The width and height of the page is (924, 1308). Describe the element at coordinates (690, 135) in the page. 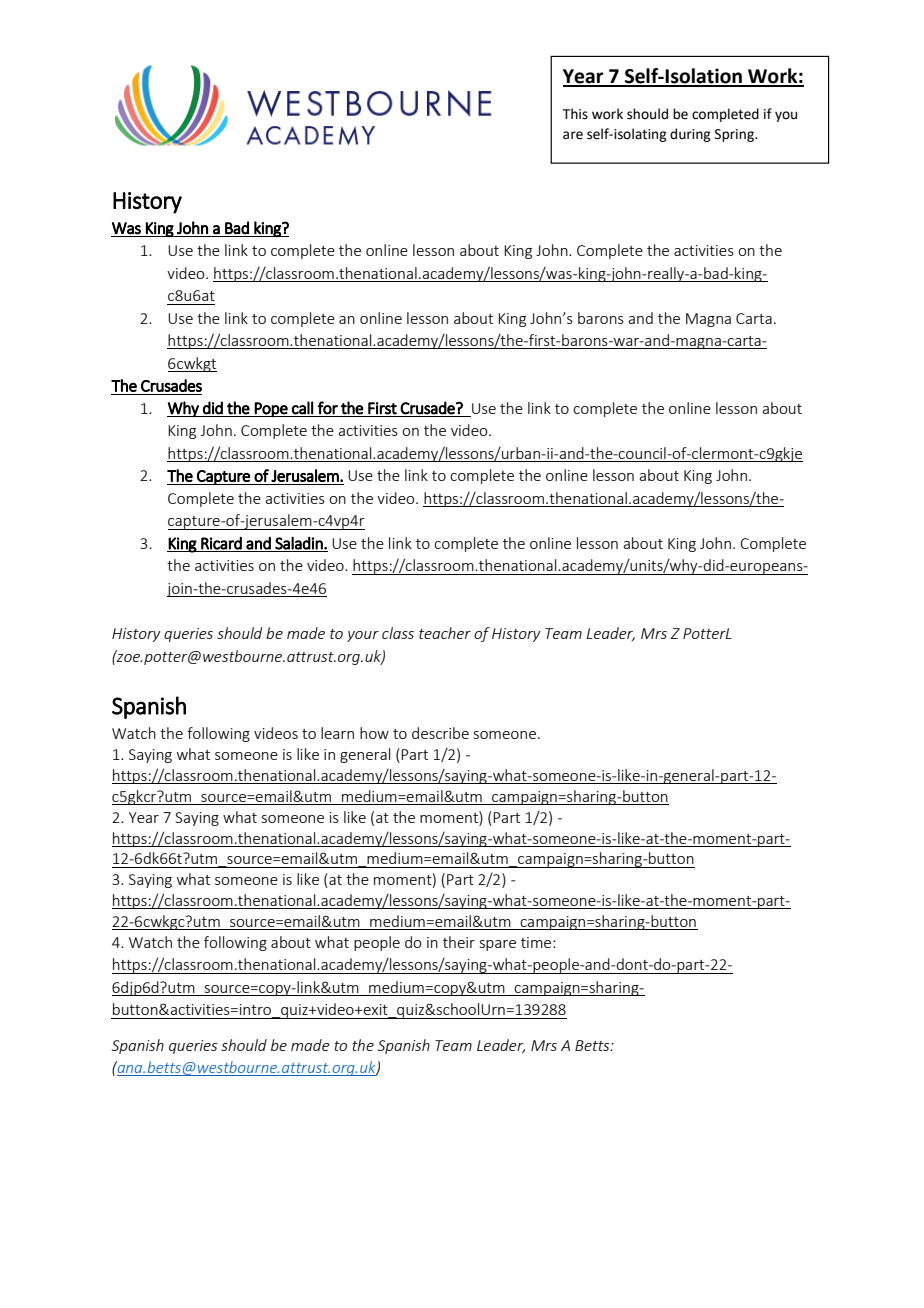

I see `during` at that location.
